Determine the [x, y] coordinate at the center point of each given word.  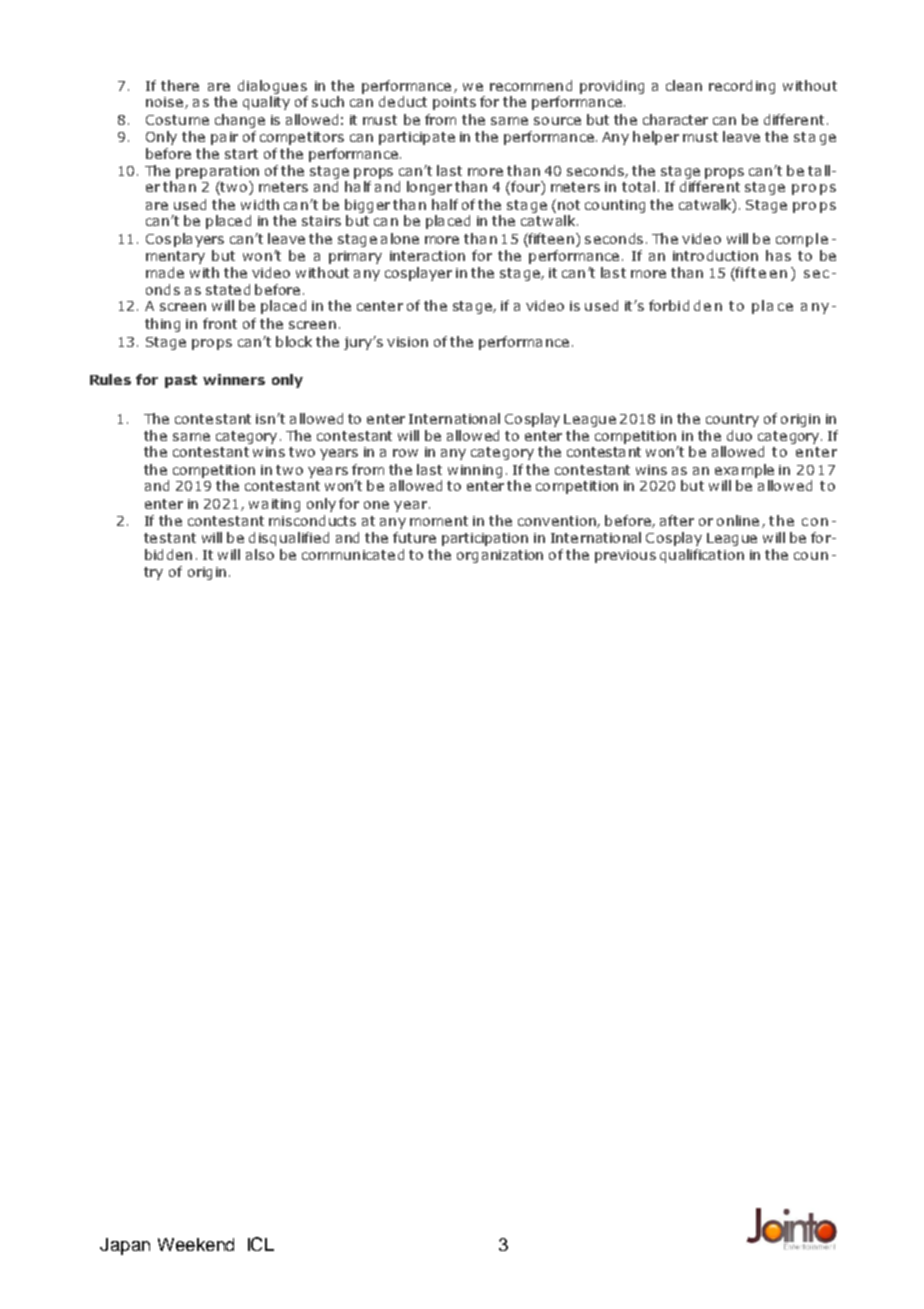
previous [625, 556]
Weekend [196, 1244]
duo [739, 435]
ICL [261, 1244]
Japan [125, 1246]
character [675, 119]
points [454, 103]
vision [407, 342]
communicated [353, 554]
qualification [702, 556]
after [677, 520]
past [181, 381]
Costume [177, 120]
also [260, 554]
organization [500, 556]
